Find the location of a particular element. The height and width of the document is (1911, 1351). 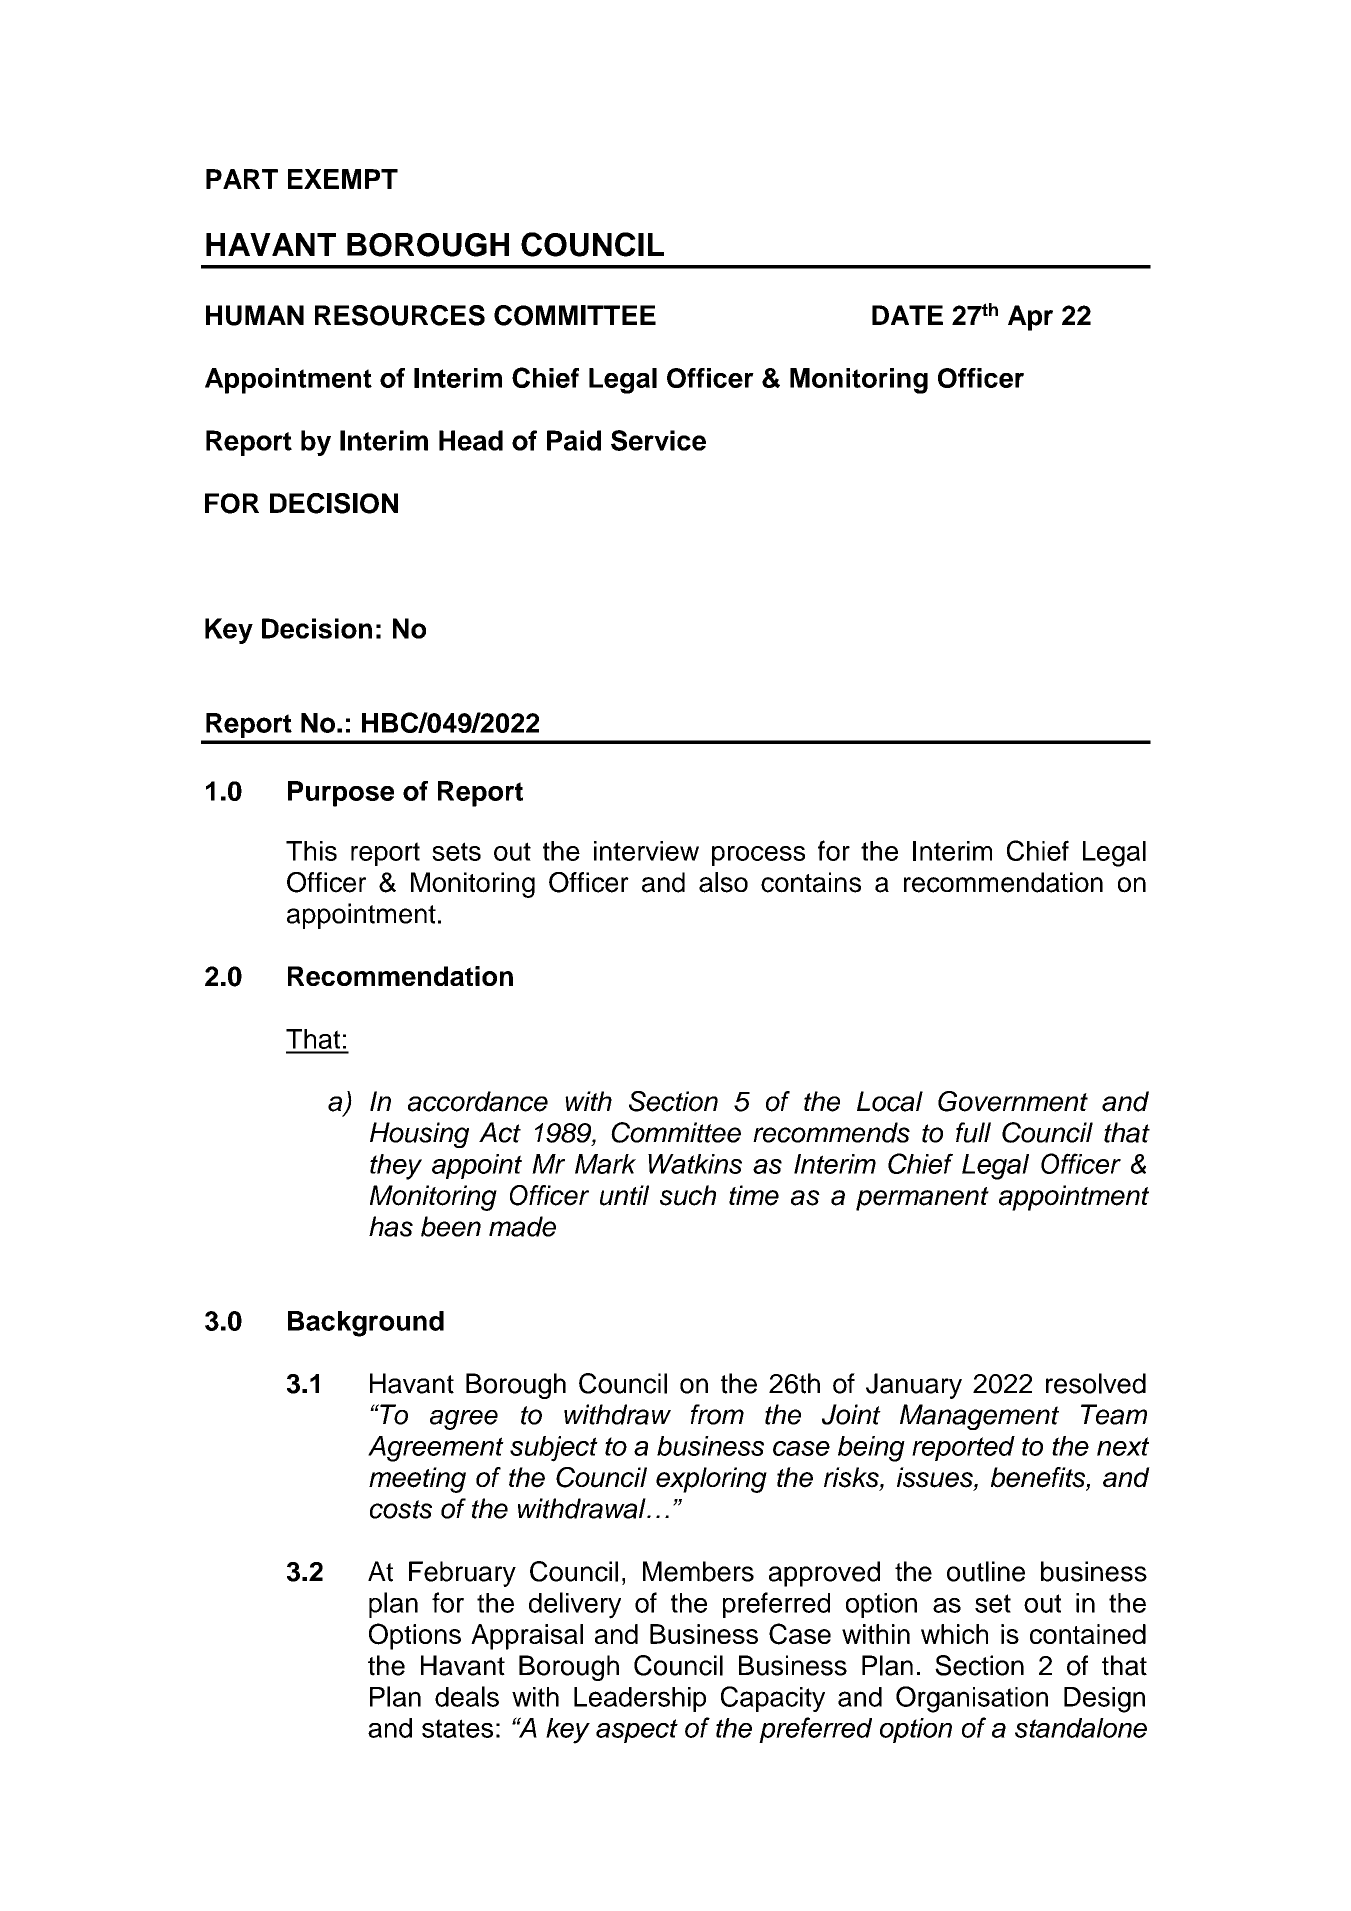

resolved is located at coordinates (1096, 1383).
